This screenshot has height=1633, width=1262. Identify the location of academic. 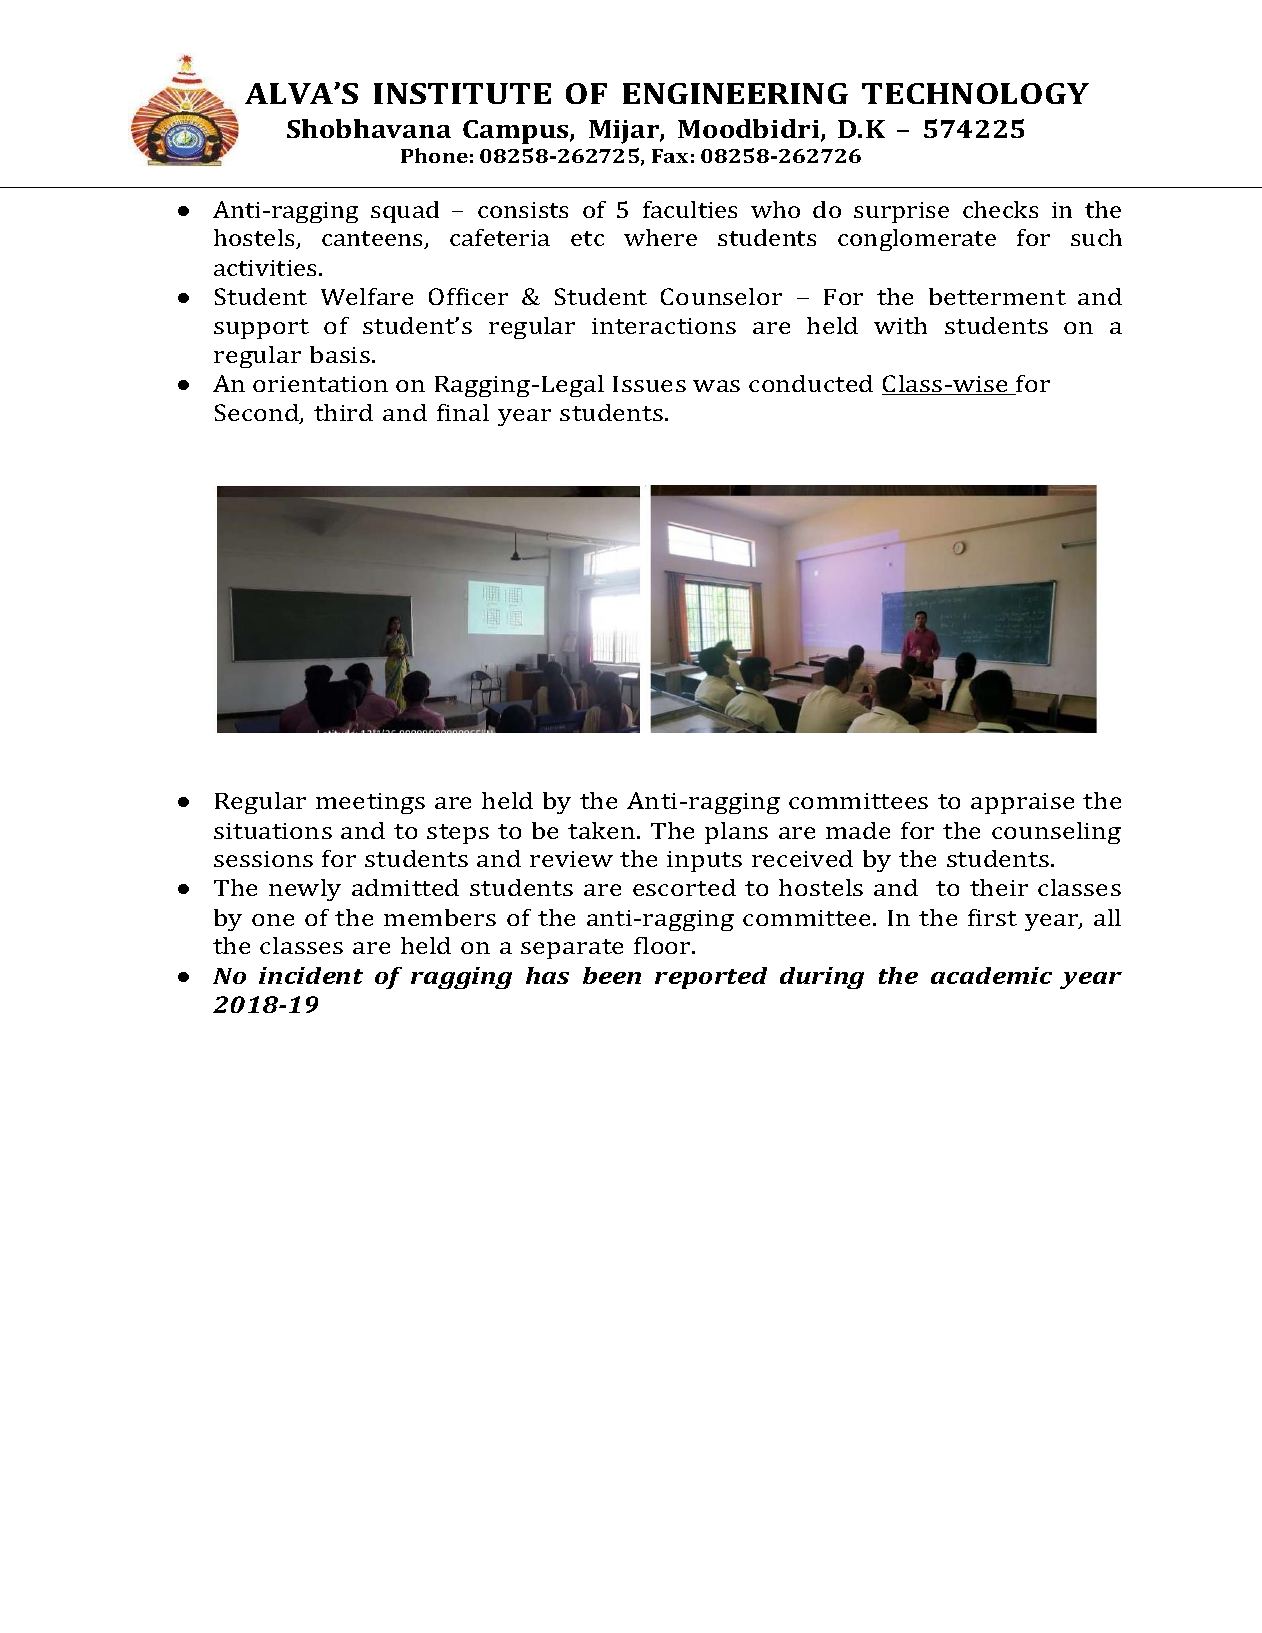
(991, 975).
